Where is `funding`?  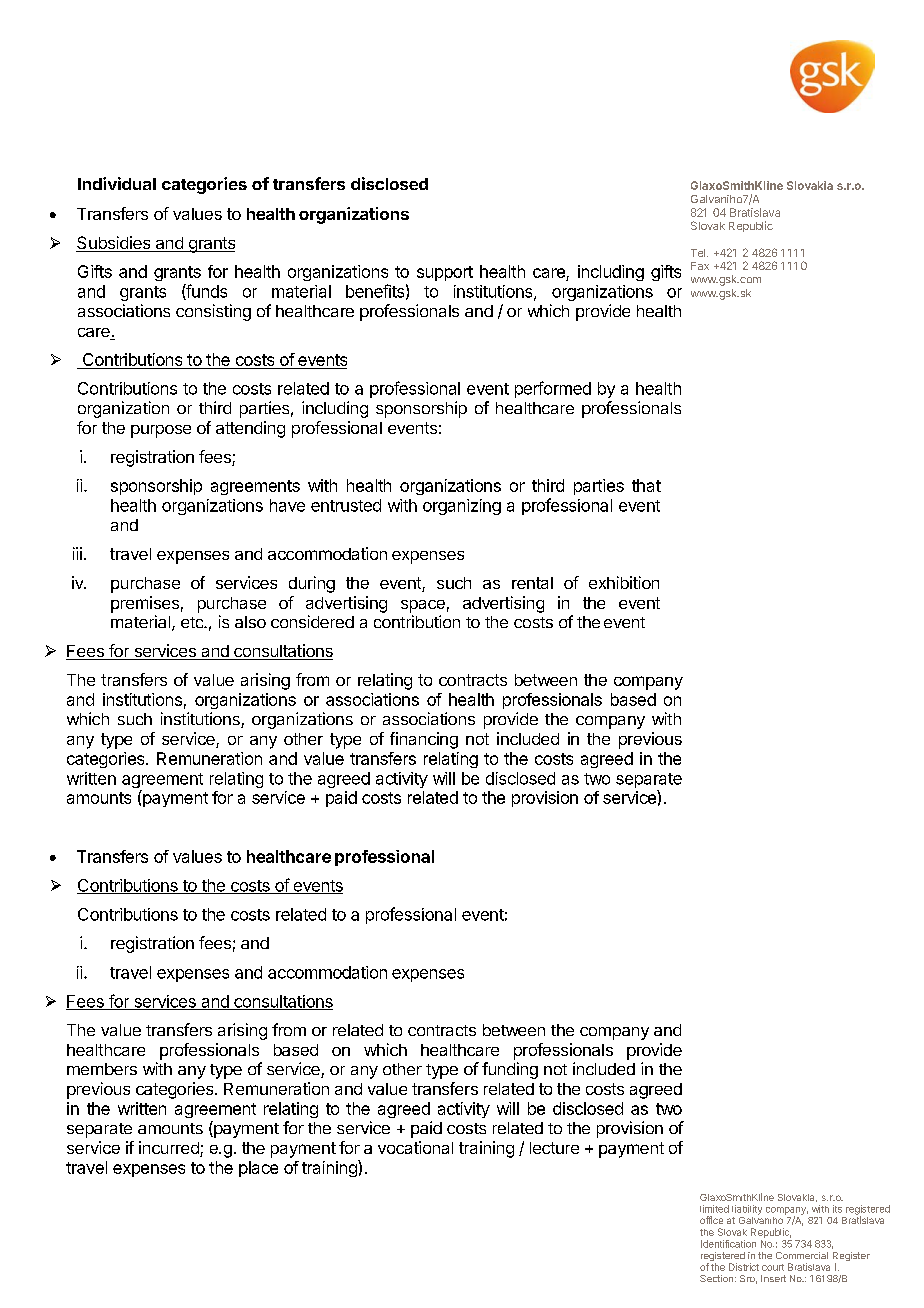
funding is located at coordinates (510, 1070).
